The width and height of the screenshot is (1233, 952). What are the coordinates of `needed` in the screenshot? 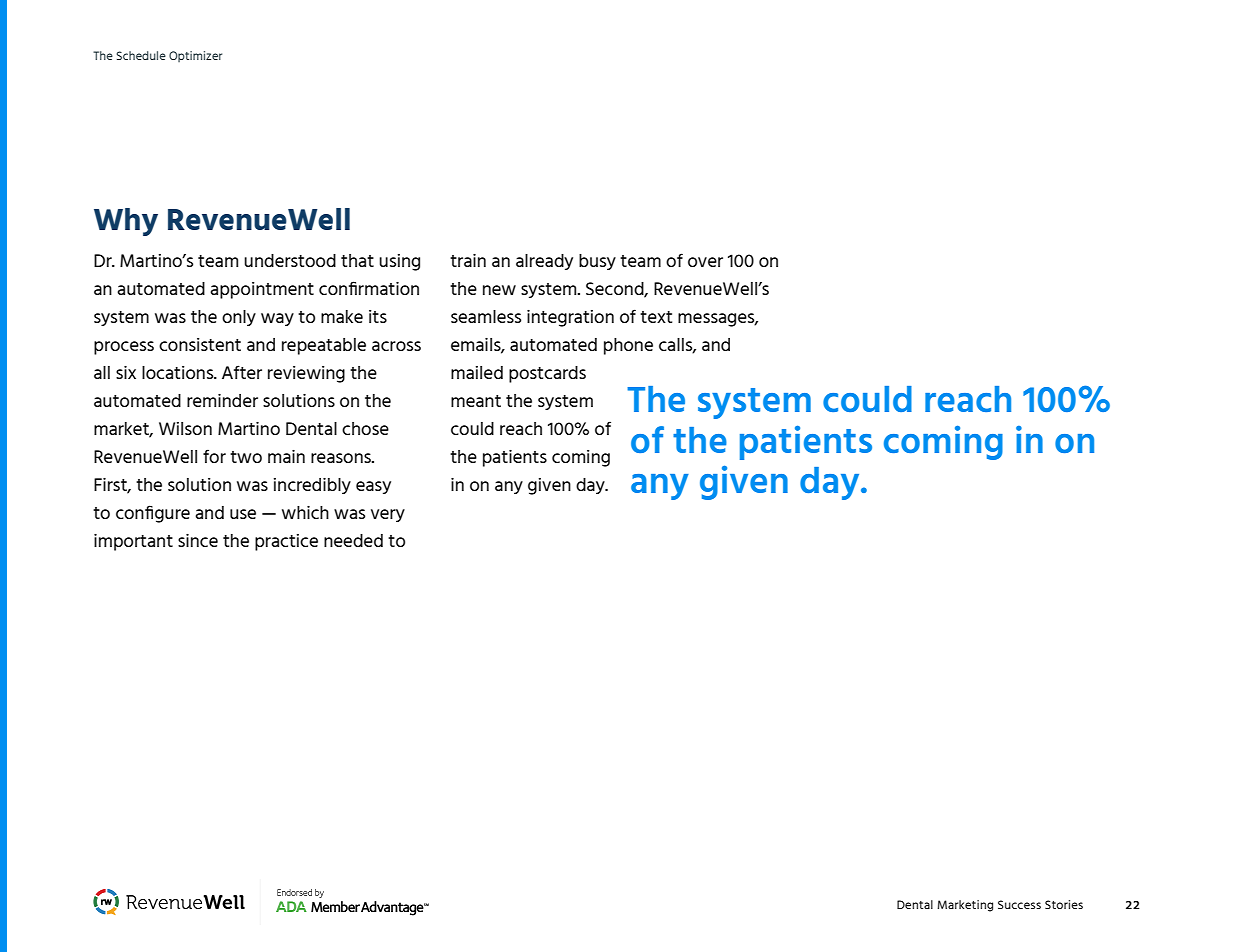 It's located at (353, 540).
